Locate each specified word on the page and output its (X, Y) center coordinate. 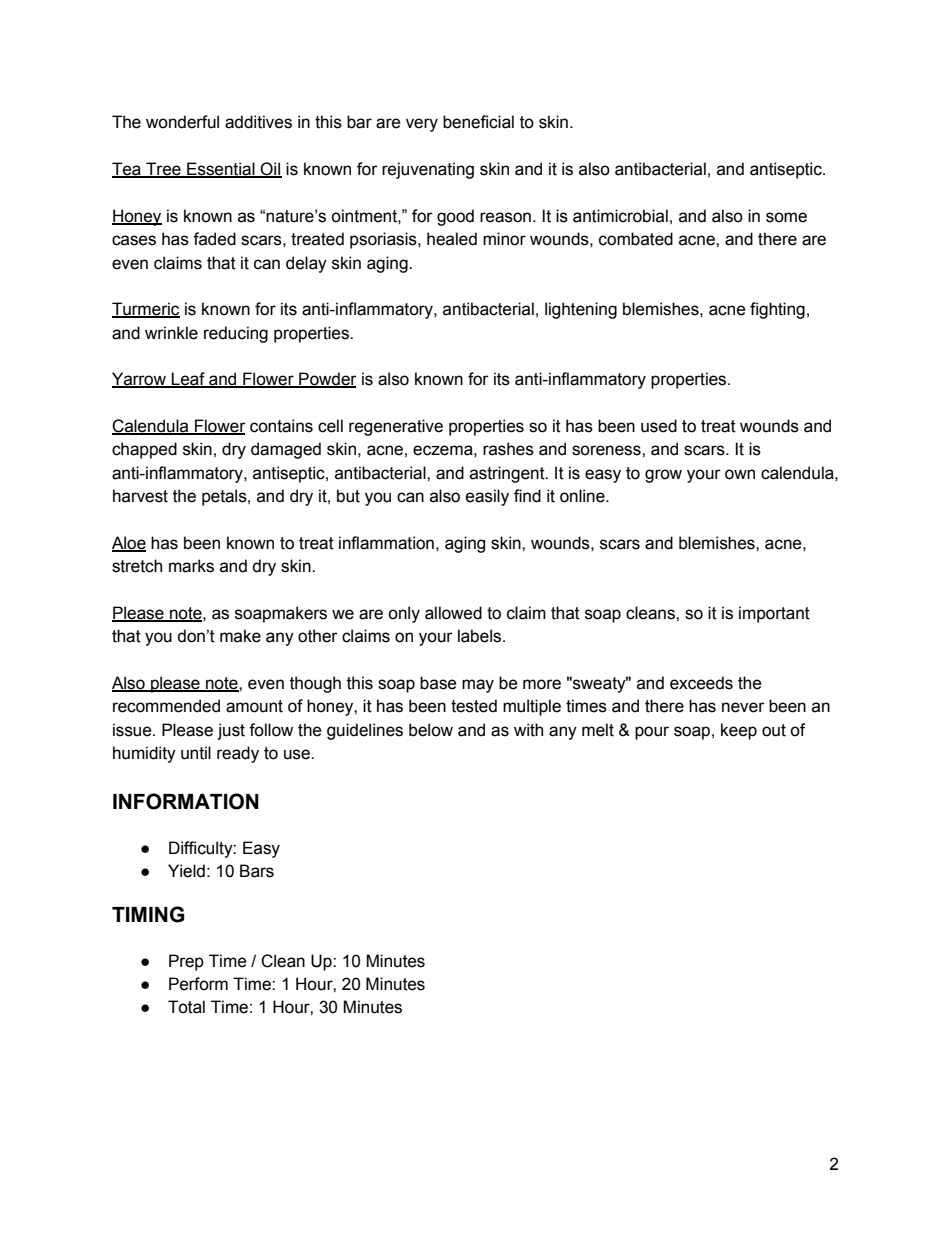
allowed (453, 613)
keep (739, 731)
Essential (221, 170)
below (431, 730)
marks (191, 566)
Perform (198, 984)
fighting (777, 310)
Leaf (188, 380)
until (196, 753)
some (786, 217)
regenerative (396, 427)
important (774, 614)
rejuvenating (428, 170)
